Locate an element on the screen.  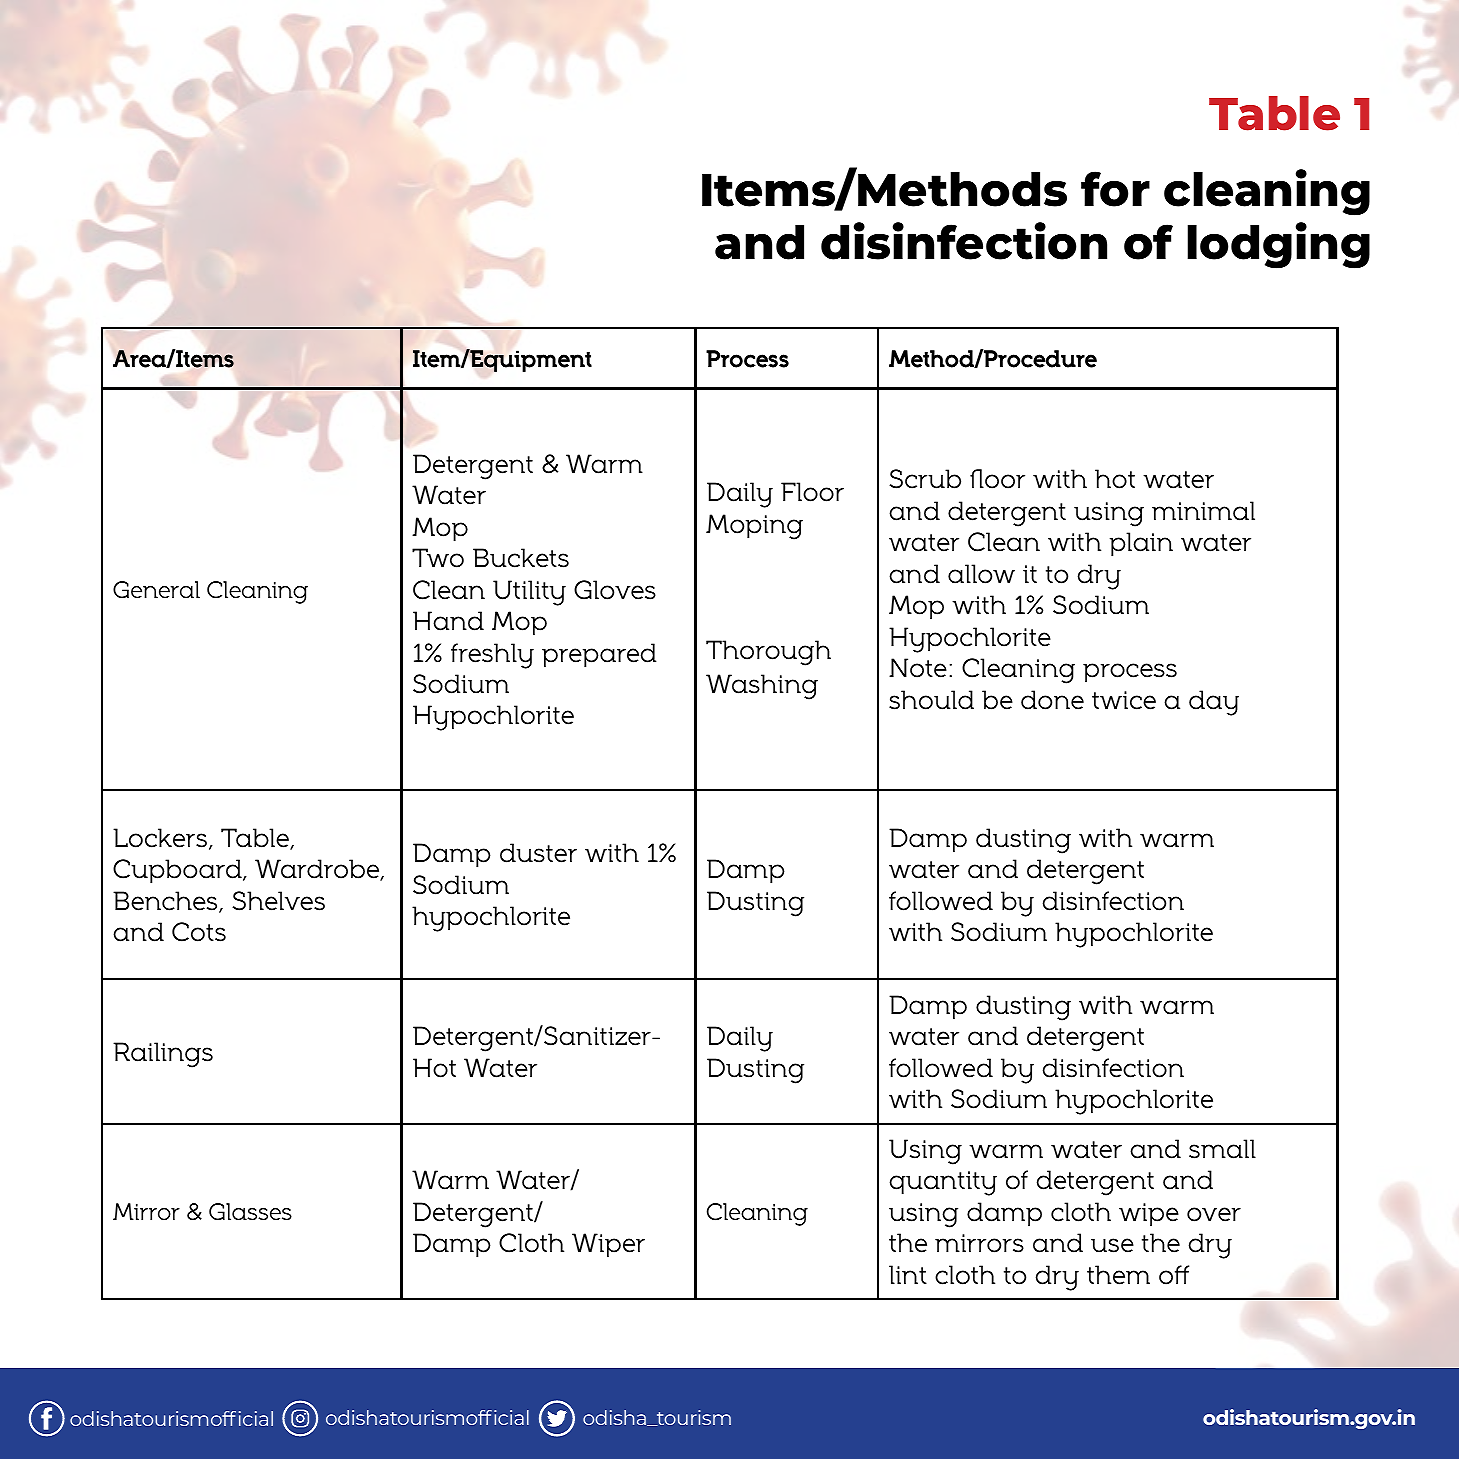
lodging is located at coordinates (1278, 245).
